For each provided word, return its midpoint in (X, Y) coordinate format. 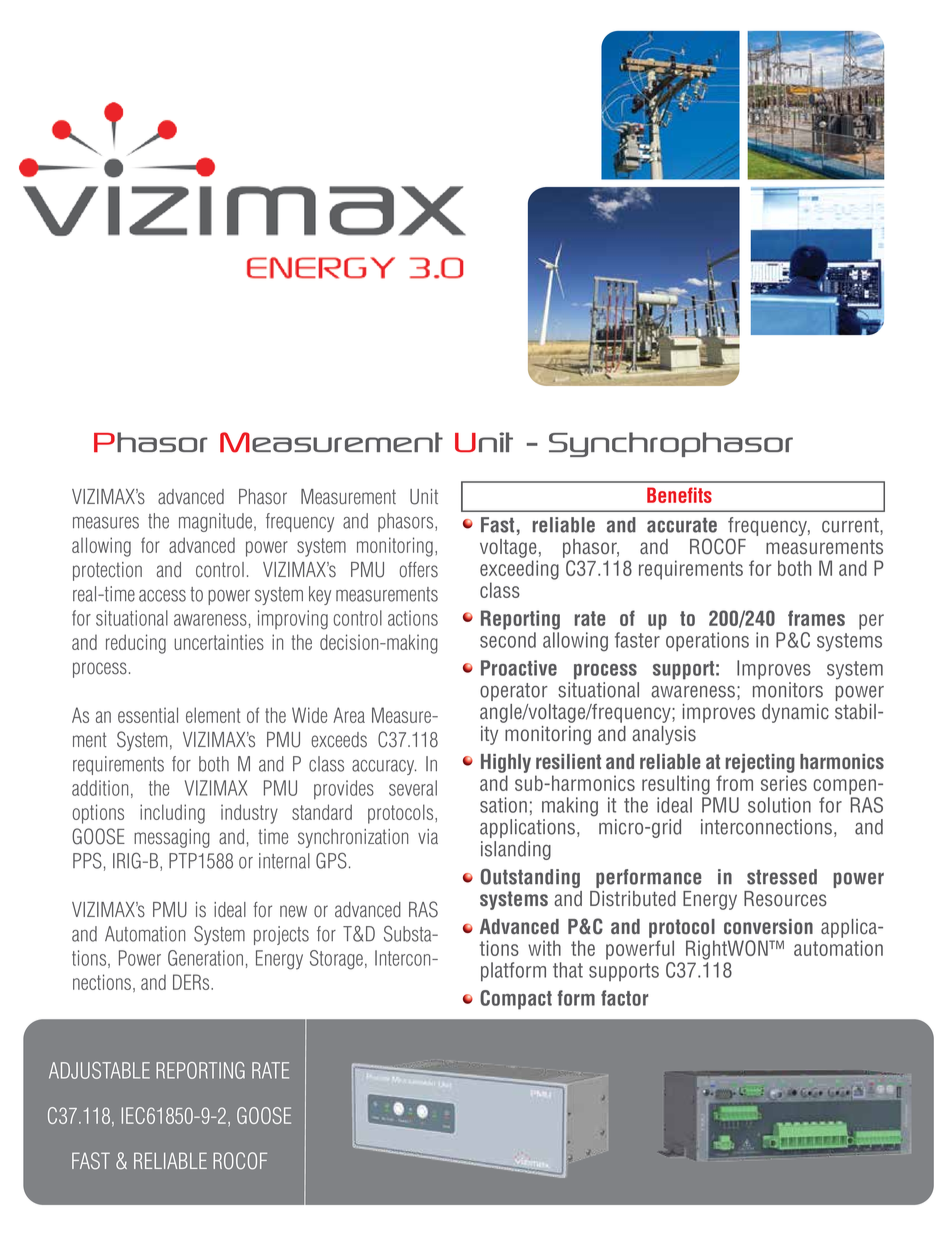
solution (779, 805)
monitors (788, 690)
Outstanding (530, 878)
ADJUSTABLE (99, 1070)
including (172, 814)
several (413, 788)
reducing (136, 644)
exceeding (519, 570)
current (851, 526)
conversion (768, 927)
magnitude (217, 522)
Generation (205, 958)
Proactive (519, 668)
